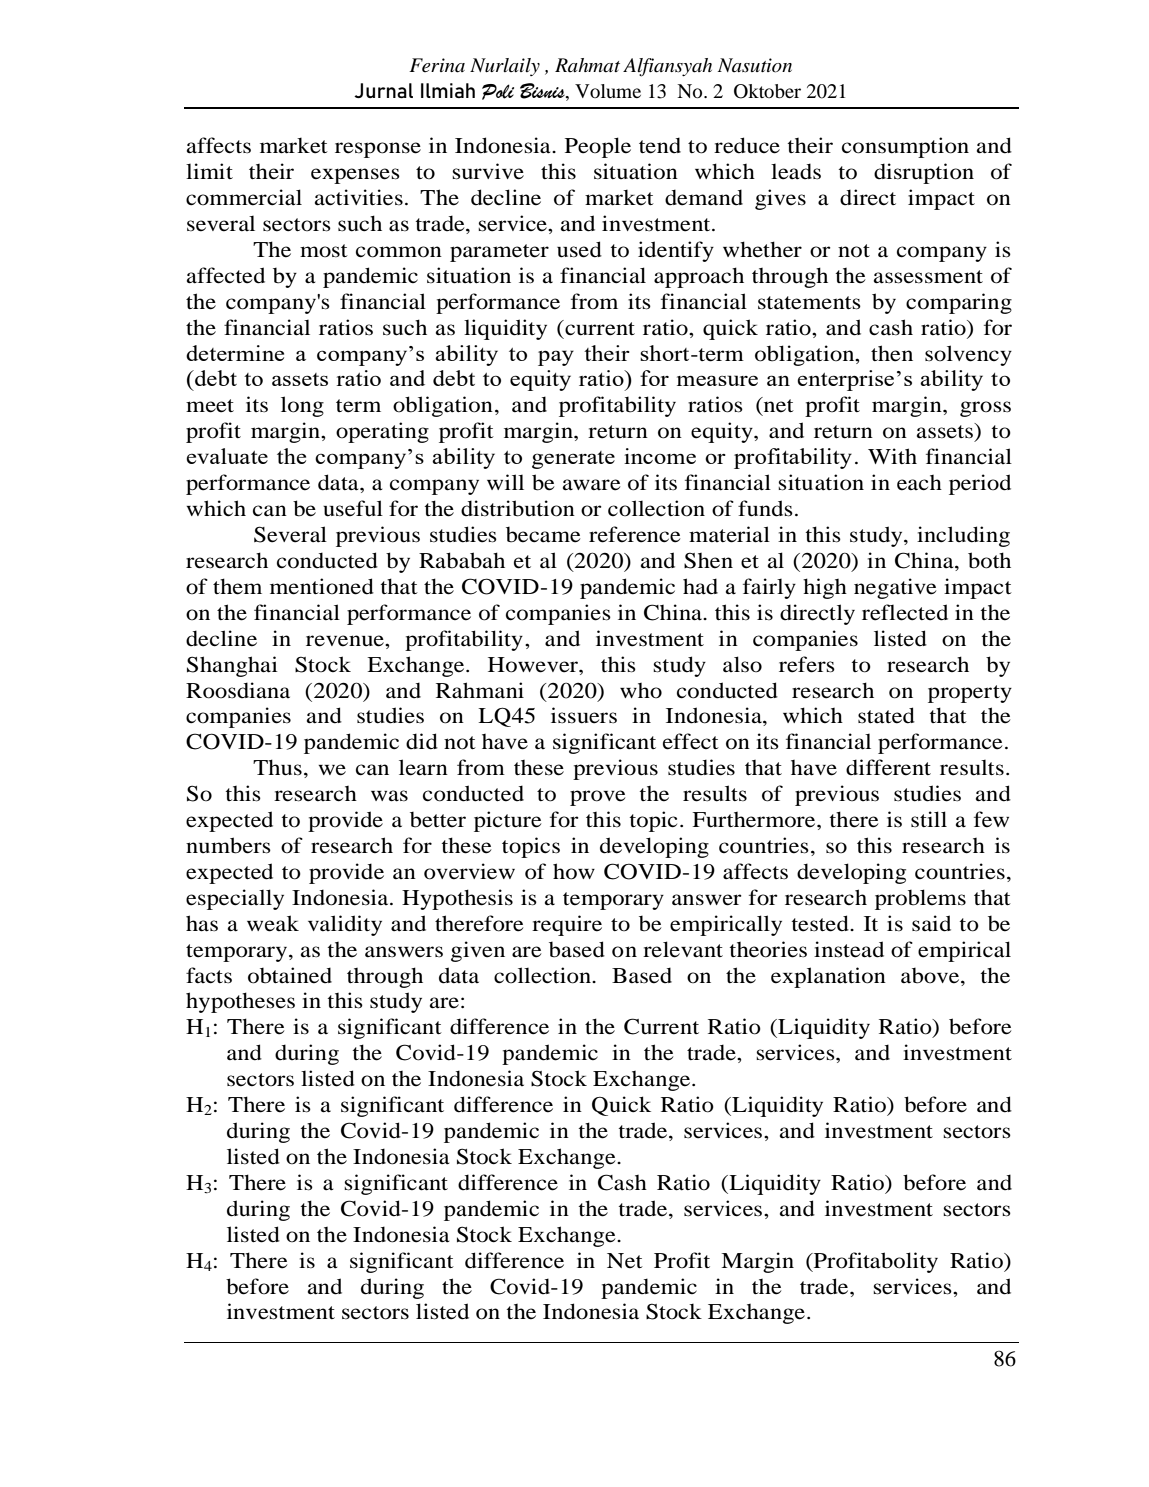 Image resolution: width=1149 pixels, height=1487 pixels. What do you see at coordinates (579, 249) in the image?
I see `used` at bounding box center [579, 249].
